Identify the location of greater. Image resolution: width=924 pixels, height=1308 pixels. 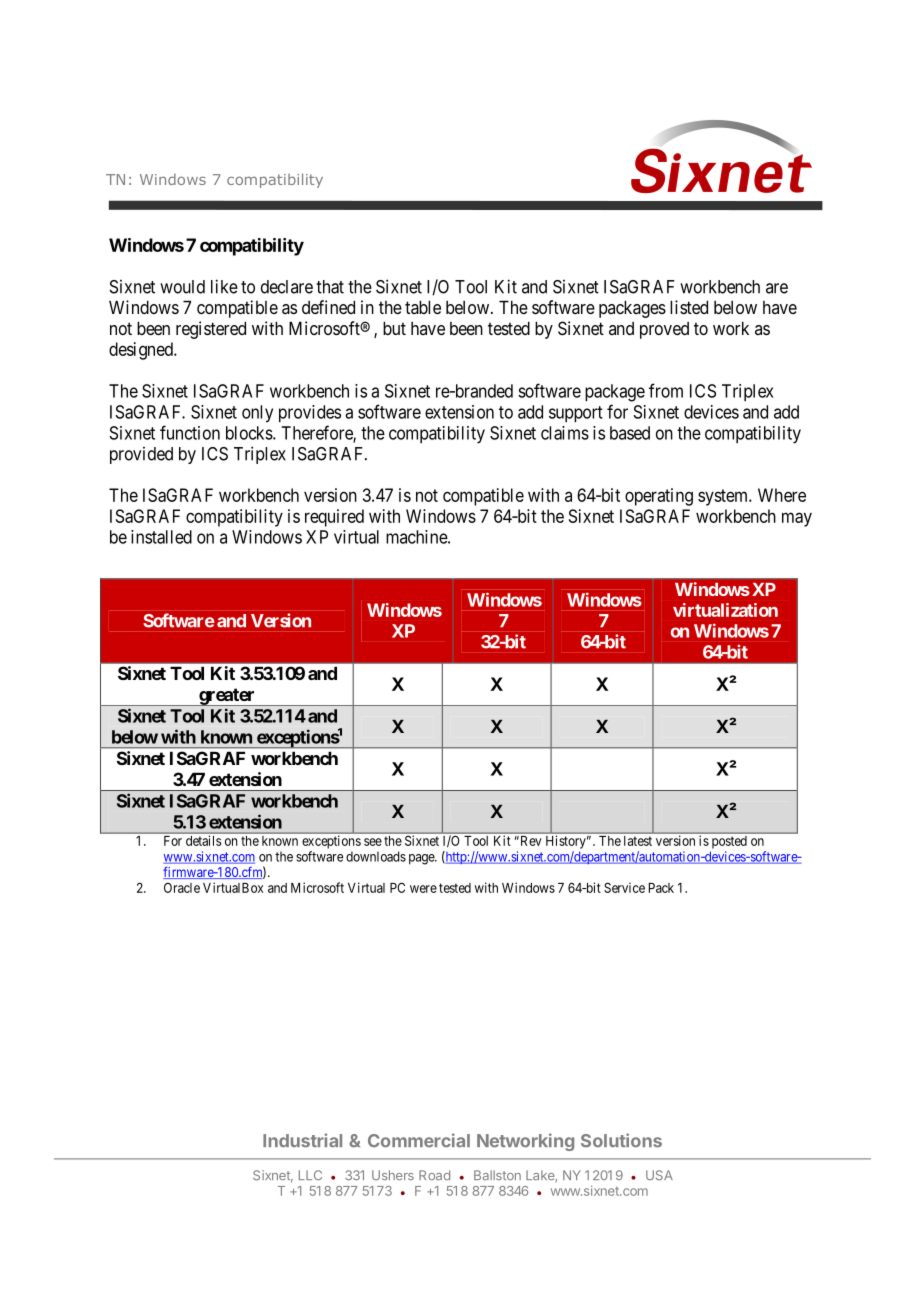
(227, 697).
